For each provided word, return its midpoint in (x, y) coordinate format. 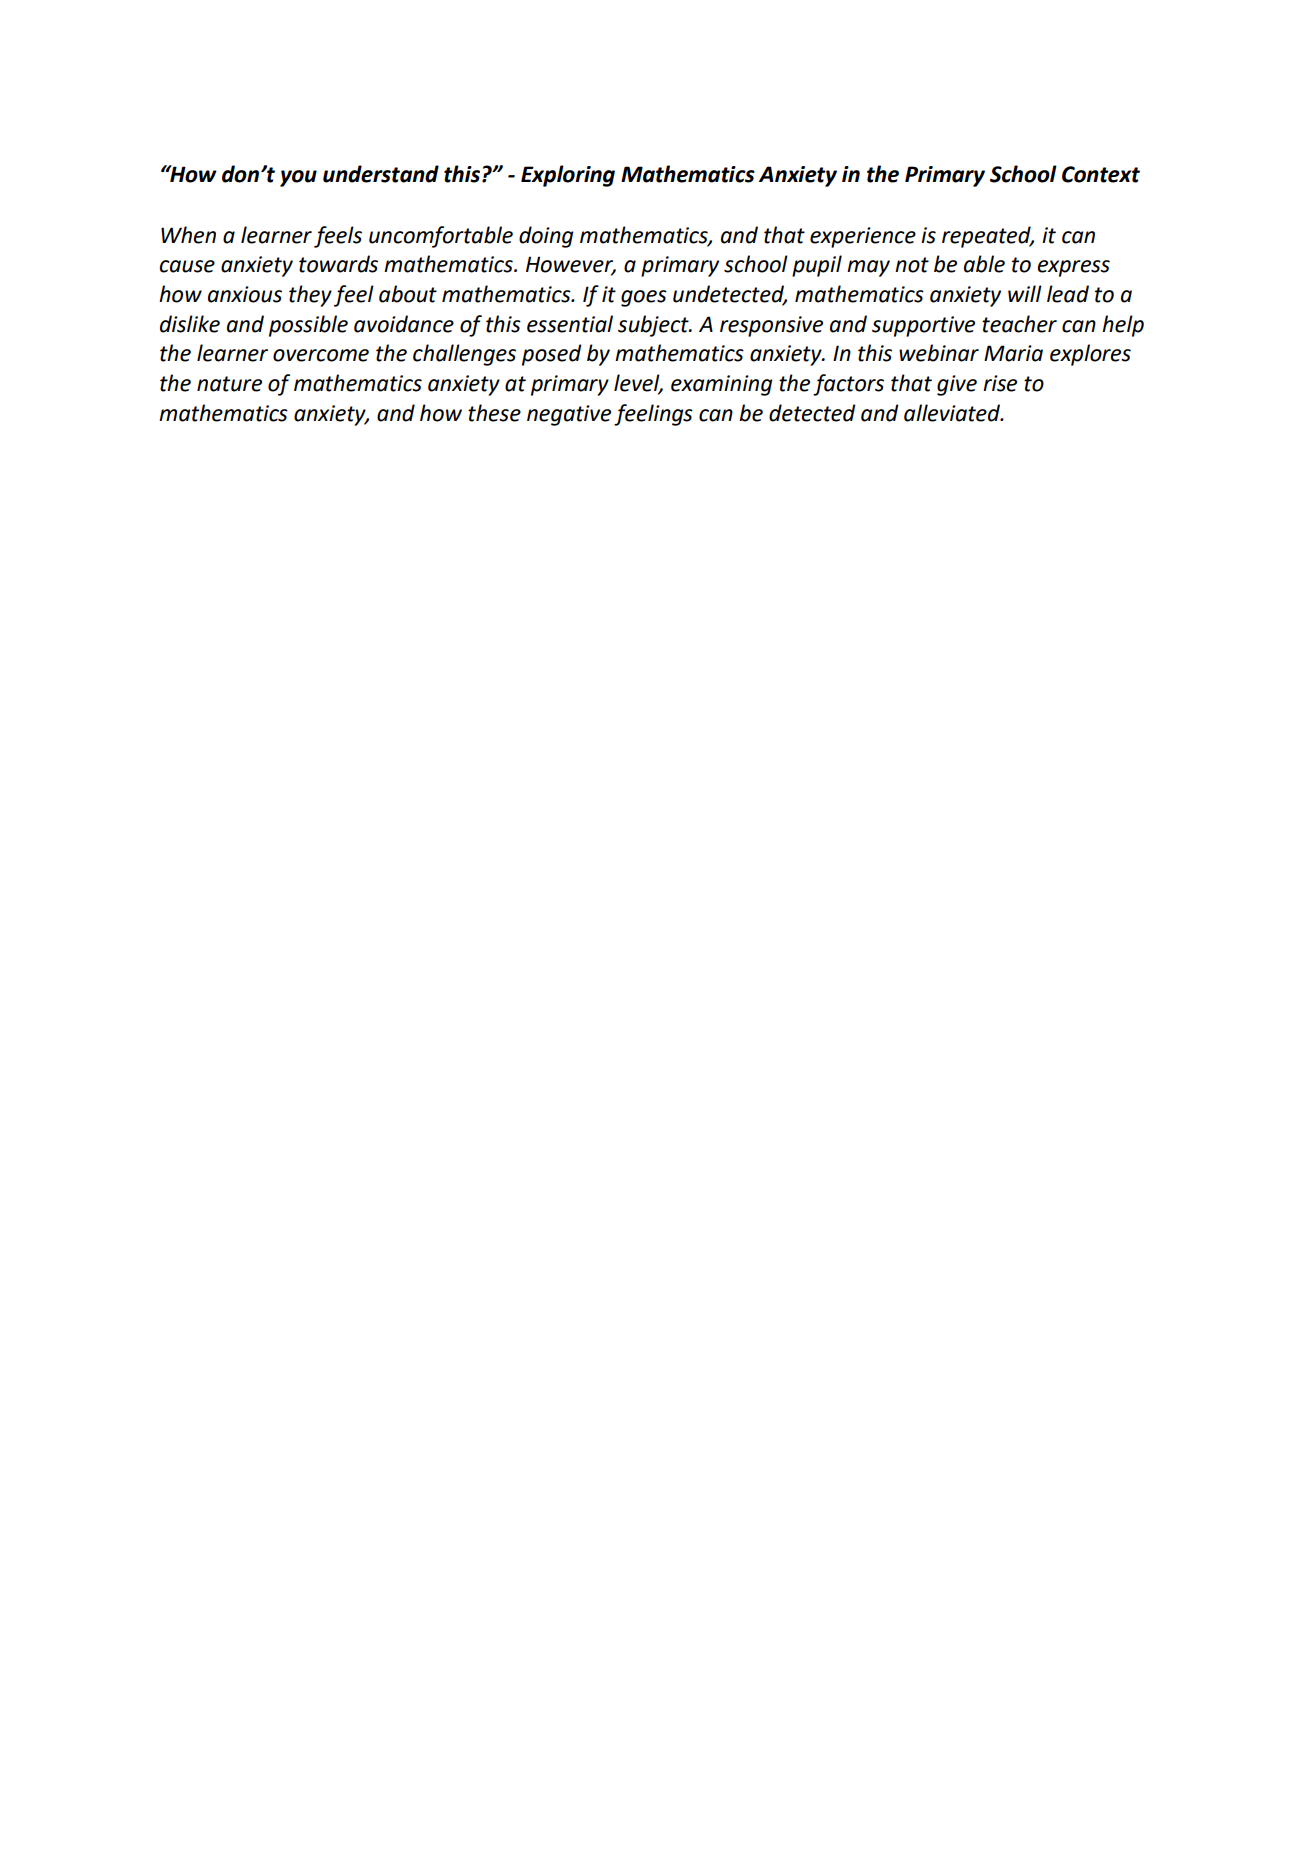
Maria (1013, 353)
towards (338, 264)
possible (308, 326)
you (298, 178)
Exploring (568, 176)
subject (654, 326)
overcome (321, 355)
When (188, 235)
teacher (1019, 324)
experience (863, 237)
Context (1101, 174)
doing (546, 237)
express (1074, 268)
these (494, 413)
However (571, 265)
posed (552, 355)
